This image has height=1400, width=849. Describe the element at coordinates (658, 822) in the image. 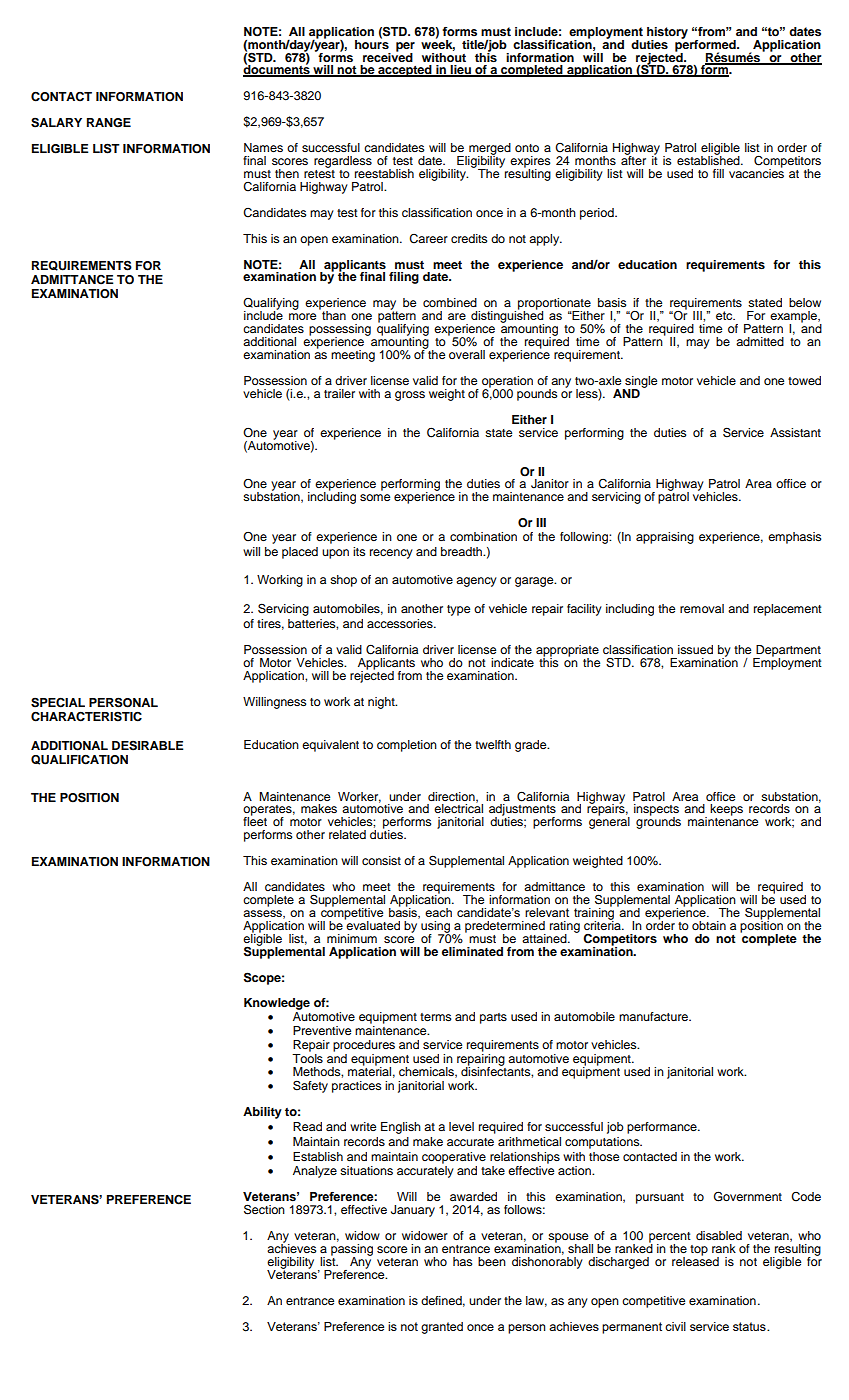

I see `grounds` at that location.
